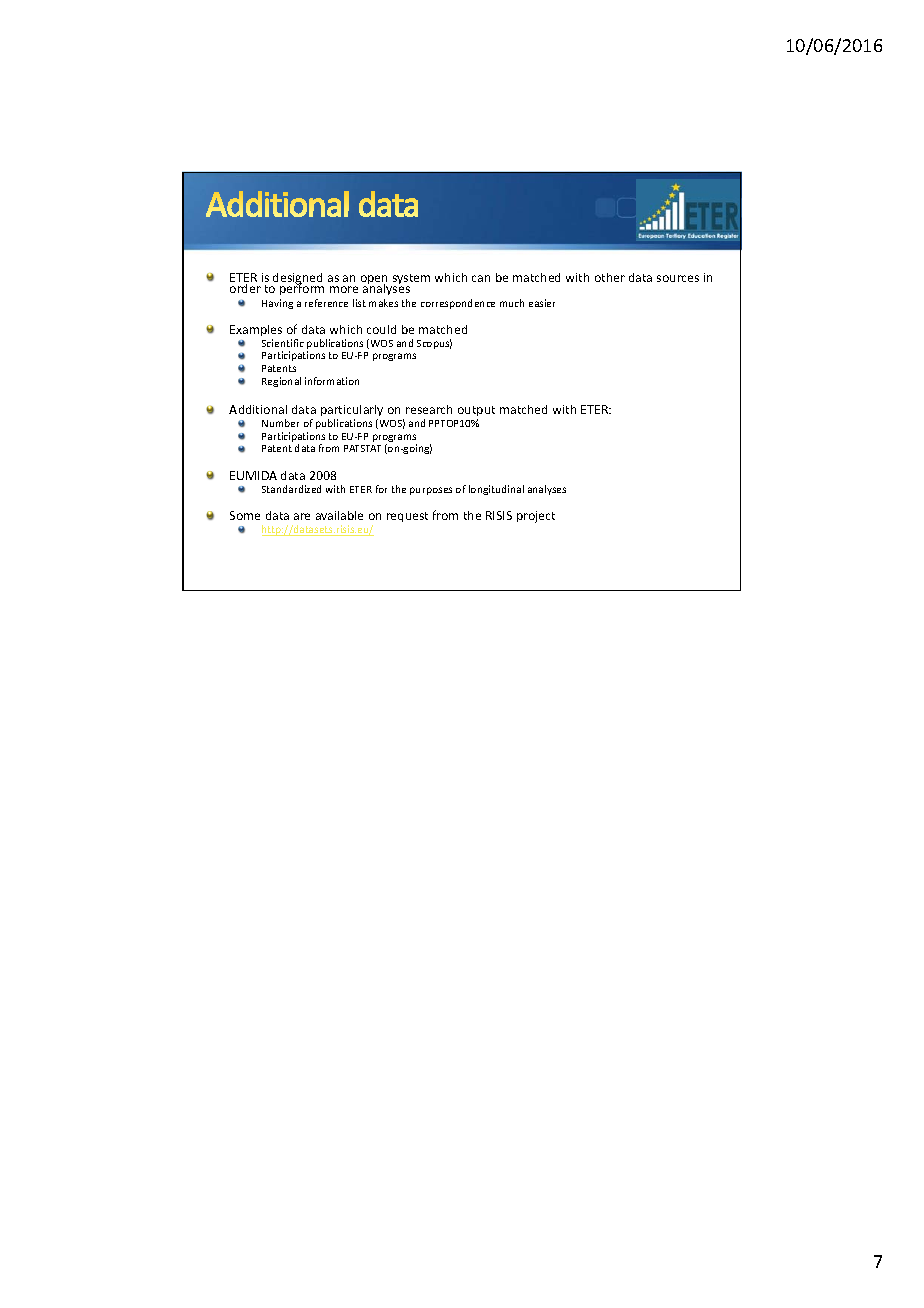 The height and width of the screenshot is (1308, 924). I want to click on purposes, so click(431, 491).
